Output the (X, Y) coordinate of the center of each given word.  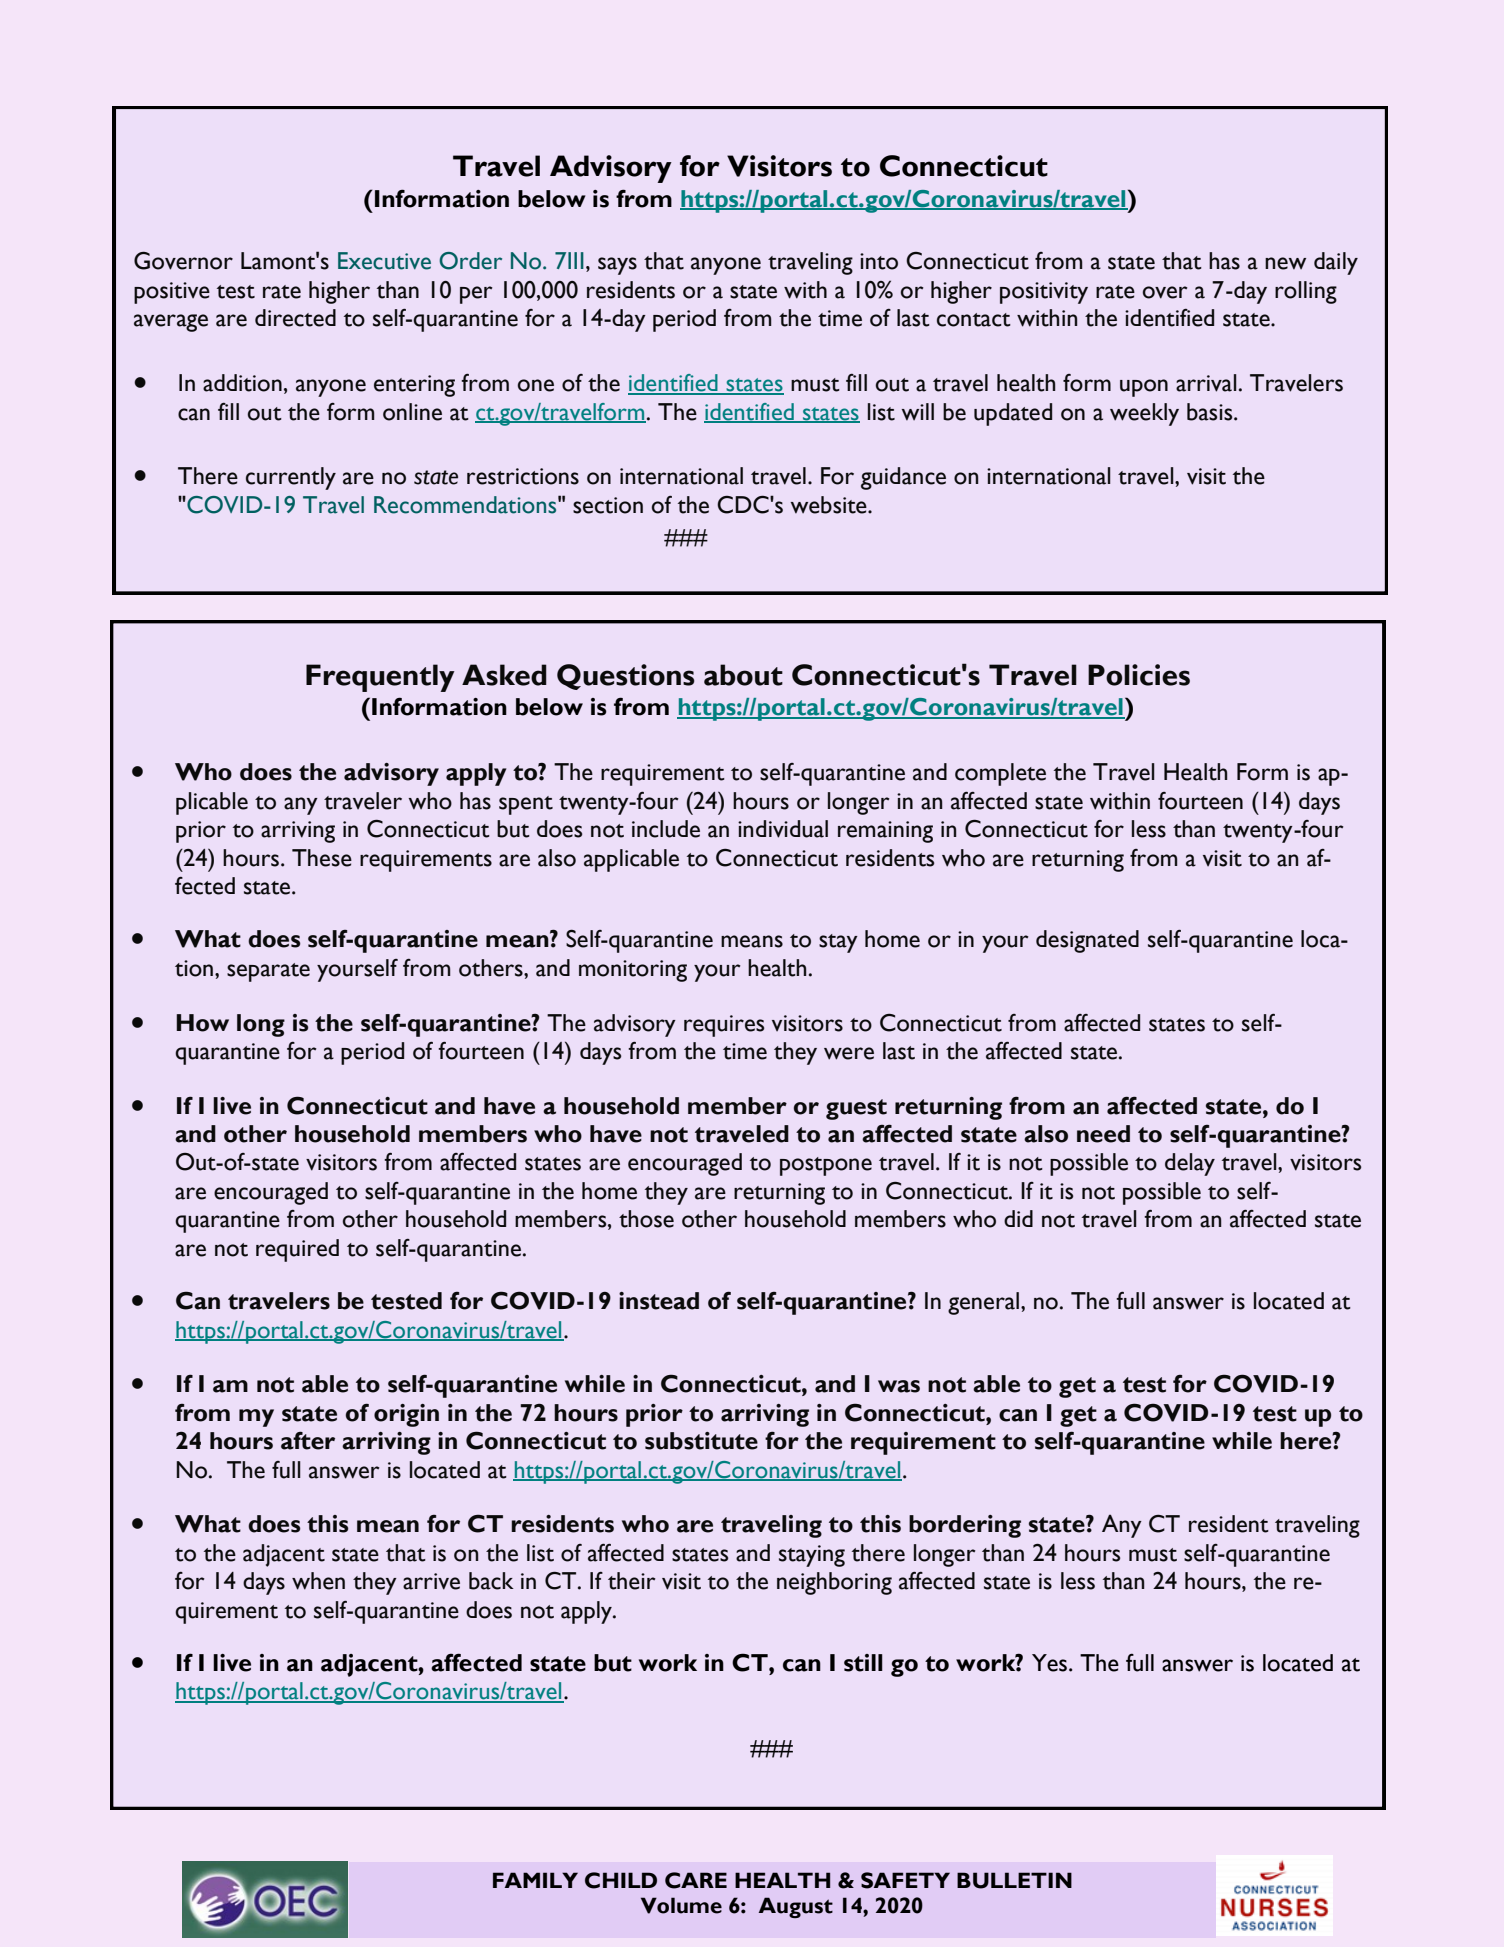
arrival (1206, 383)
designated (1087, 941)
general (983, 1303)
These (322, 858)
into (879, 261)
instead (659, 1301)
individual (783, 829)
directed (295, 318)
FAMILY (535, 1880)
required (297, 1250)
